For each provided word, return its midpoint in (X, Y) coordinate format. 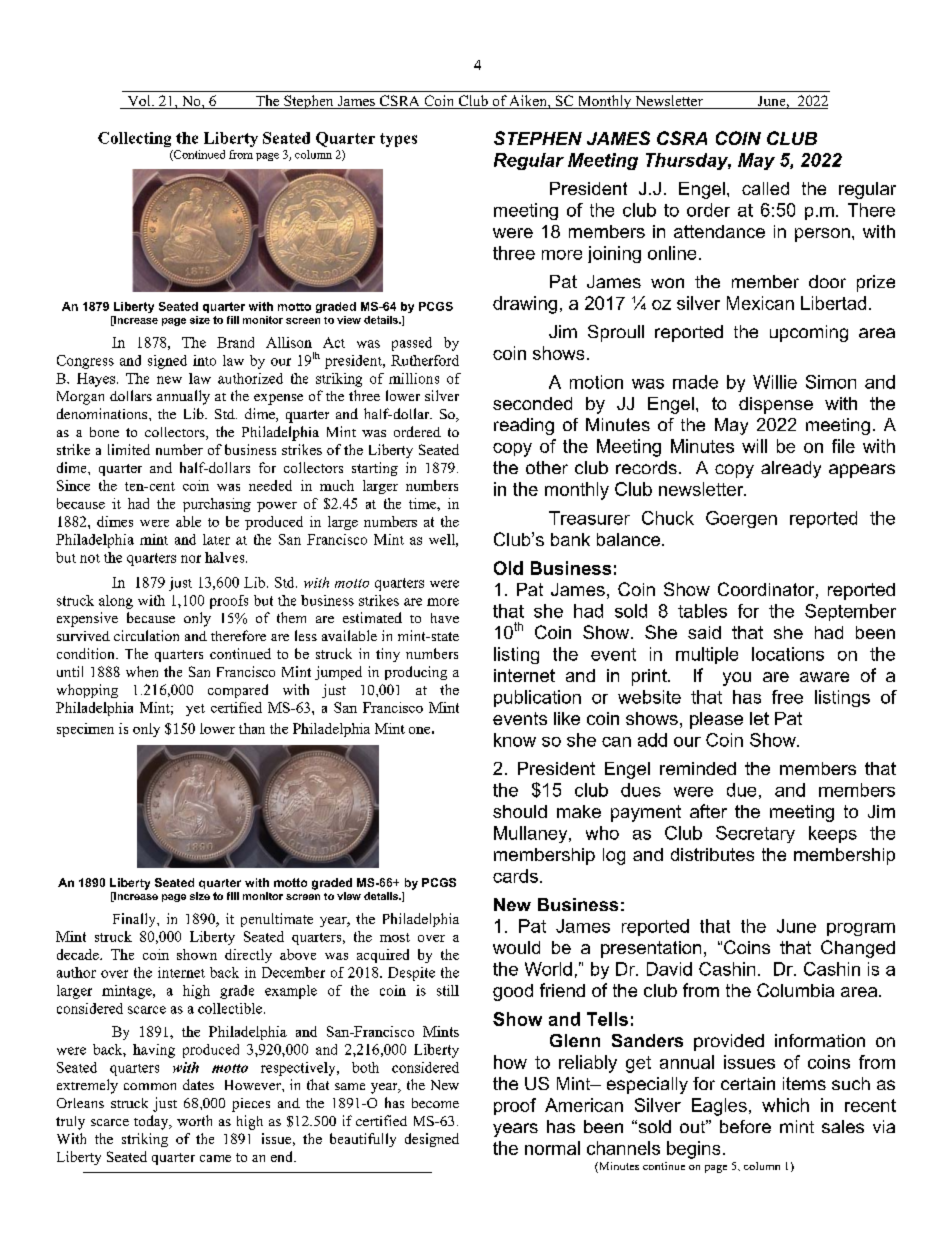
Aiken (528, 102)
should (520, 811)
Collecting (134, 139)
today (152, 1122)
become (435, 1103)
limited (129, 449)
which (785, 1105)
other (547, 467)
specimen (85, 730)
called (765, 188)
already (791, 469)
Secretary (755, 834)
